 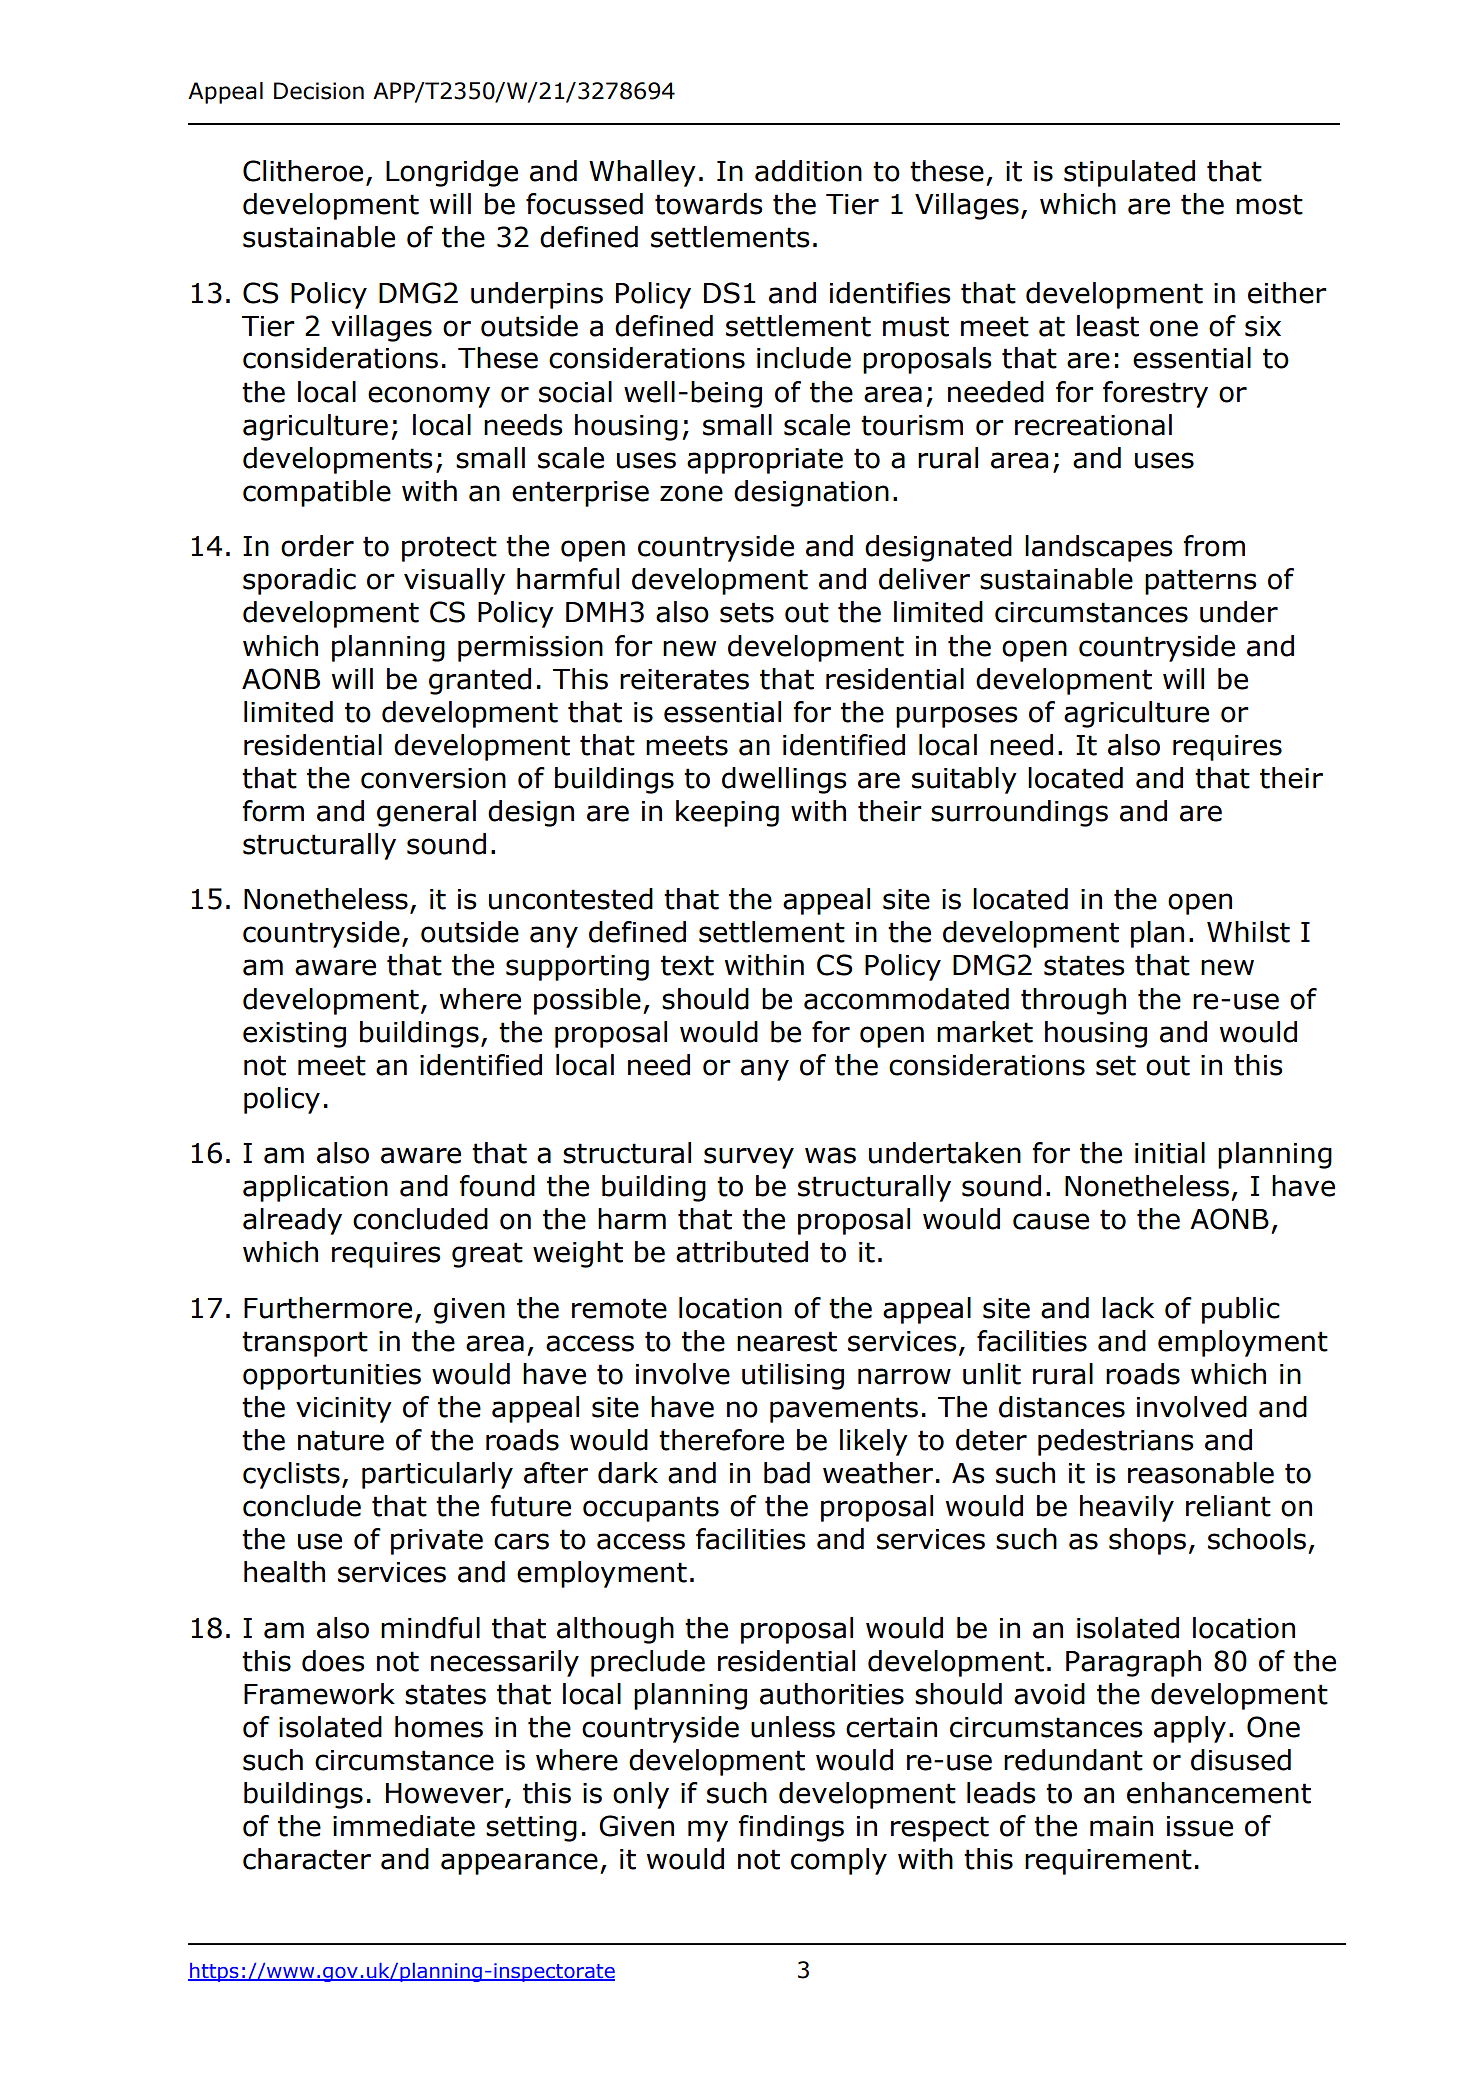 What do you see at coordinates (1214, 546) in the page?
I see `from` at bounding box center [1214, 546].
